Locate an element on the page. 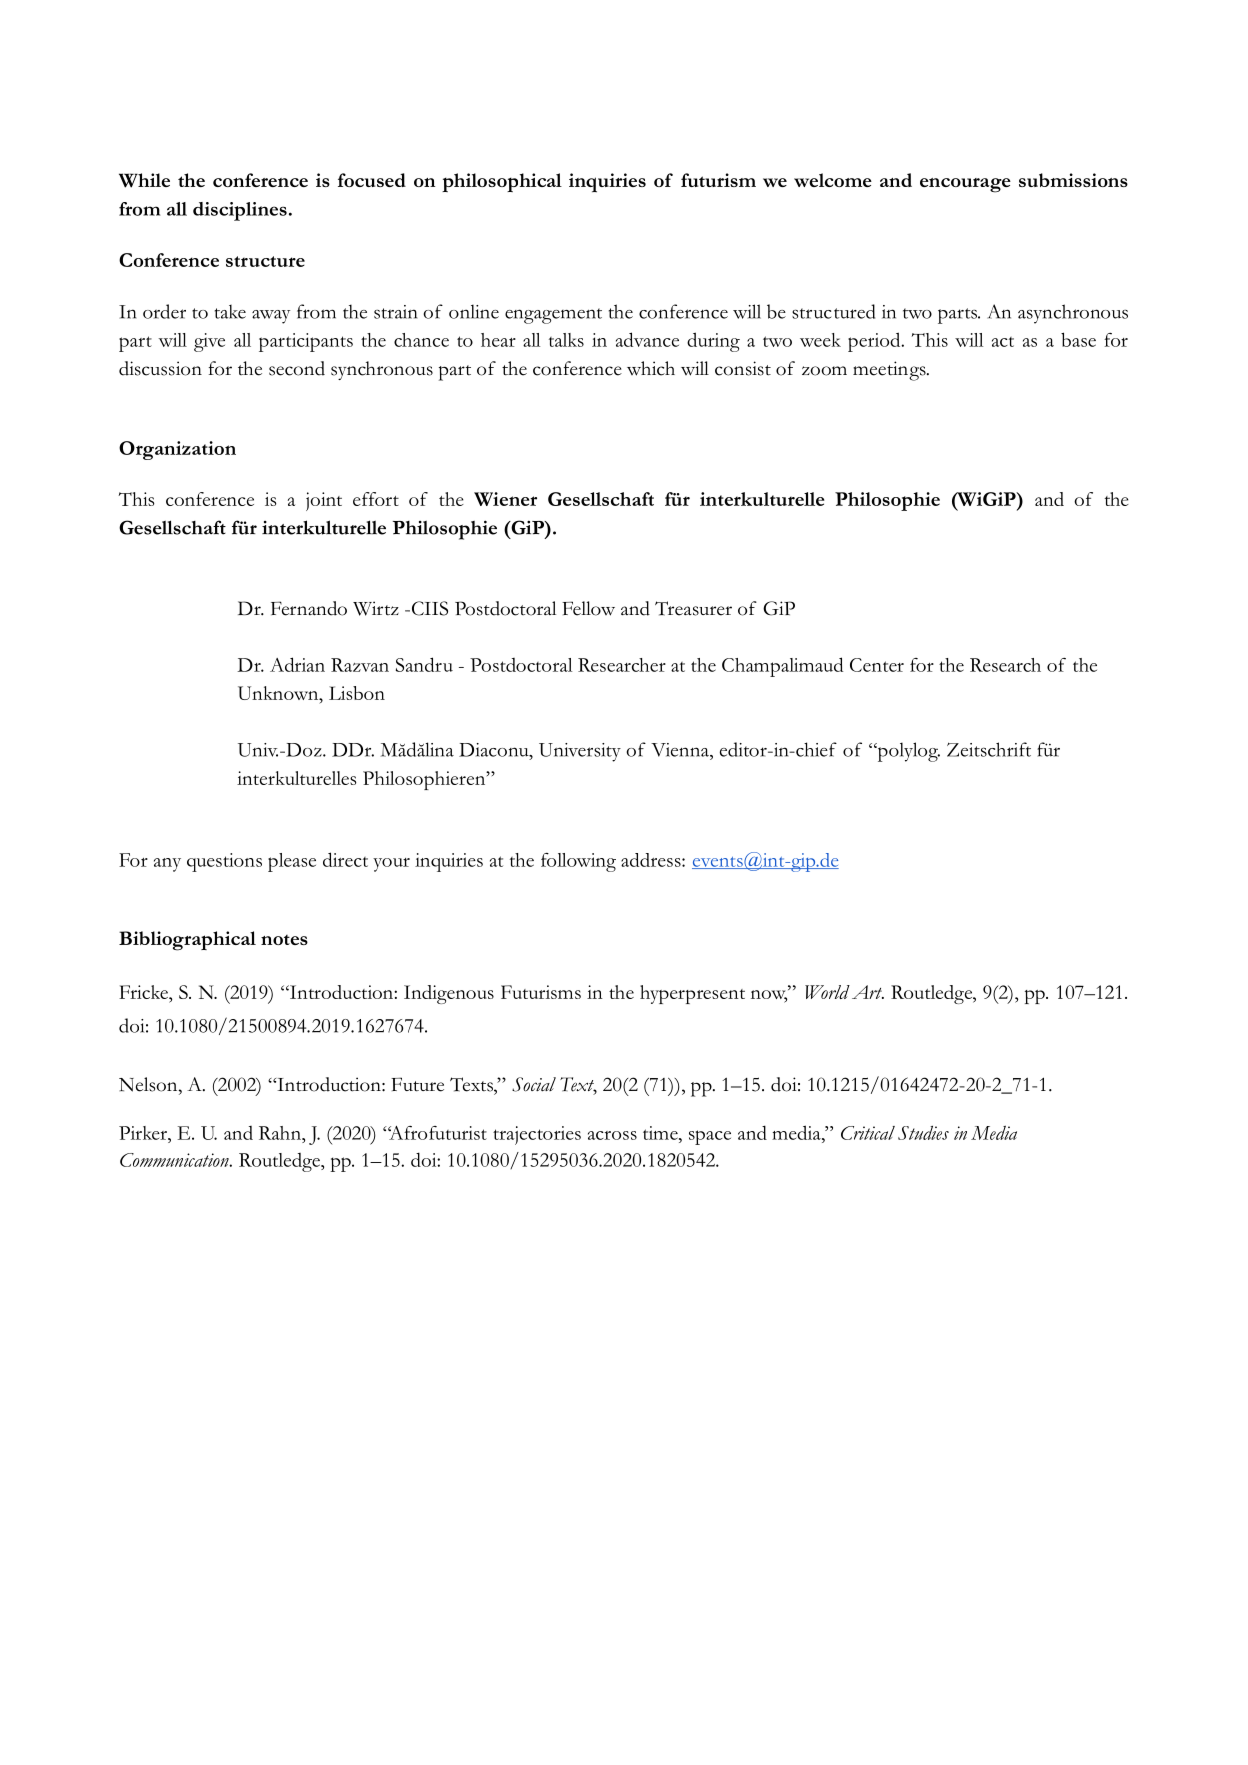  joint is located at coordinates (324, 501).
